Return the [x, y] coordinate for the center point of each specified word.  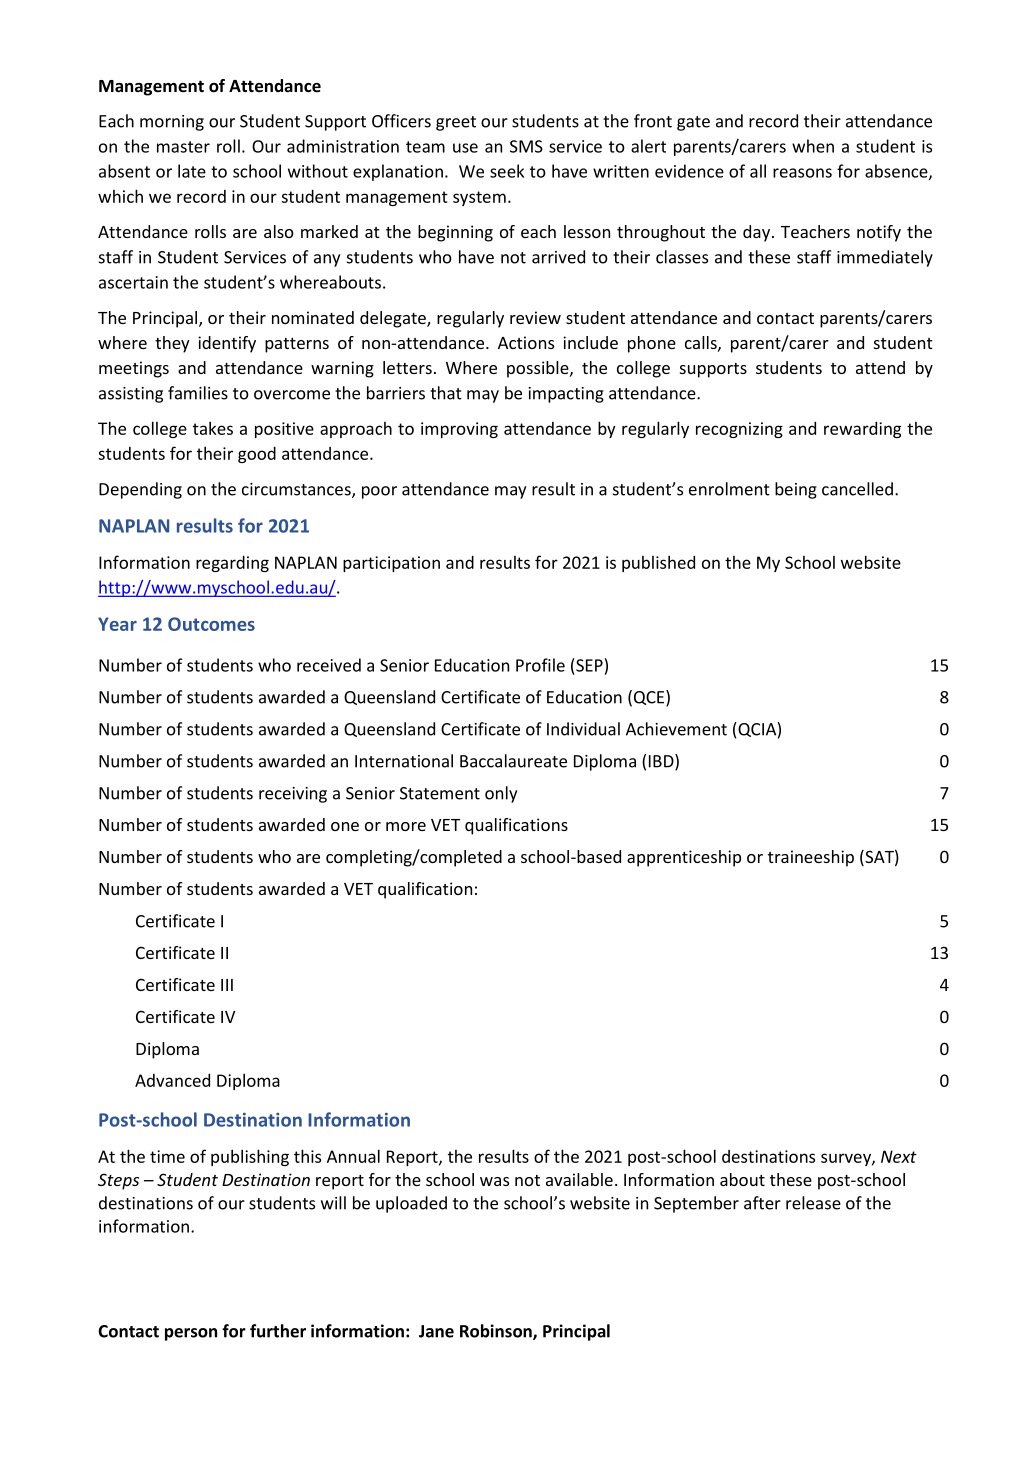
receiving [293, 795]
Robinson [497, 1332]
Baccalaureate [513, 761]
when [813, 146]
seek [507, 171]
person [191, 1334]
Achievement [676, 729]
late [192, 171]
